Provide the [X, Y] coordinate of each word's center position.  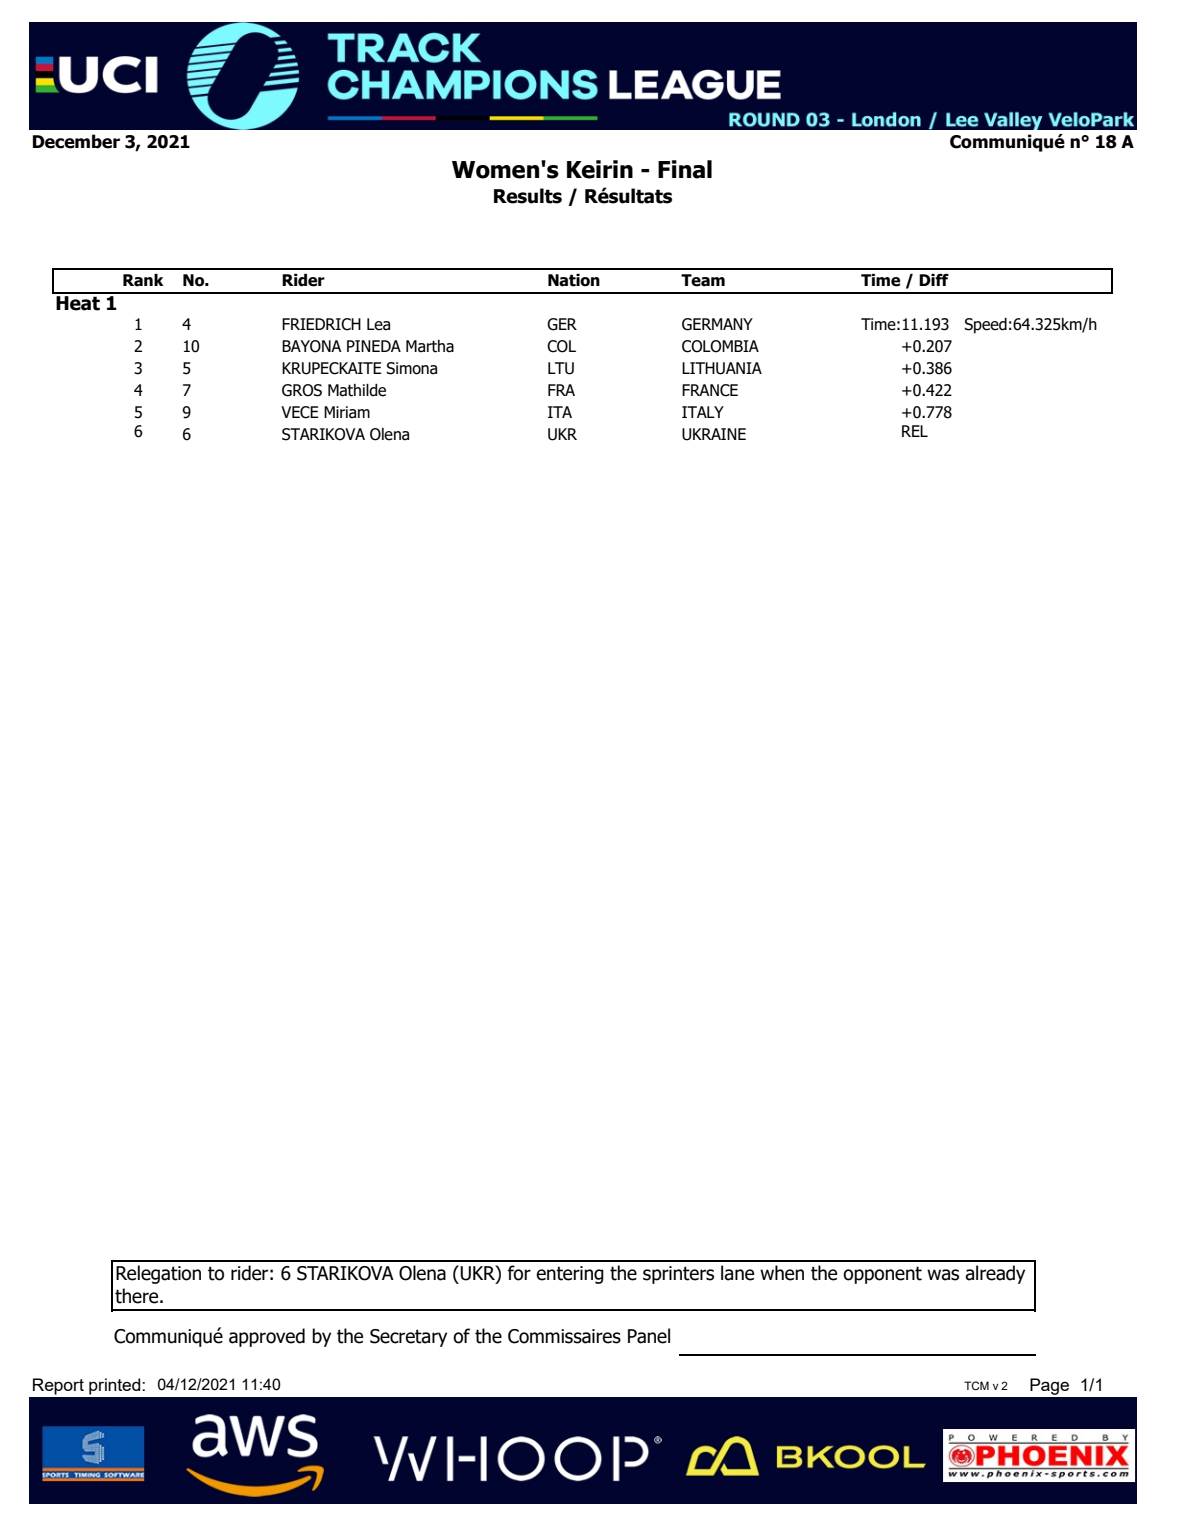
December [76, 141]
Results [528, 196]
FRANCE [710, 390]
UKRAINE [714, 434]
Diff [934, 280]
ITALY [703, 412]
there [138, 1296]
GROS [302, 390]
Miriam [347, 412]
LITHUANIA [722, 368]
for [519, 1273]
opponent [882, 1275]
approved [267, 1337]
